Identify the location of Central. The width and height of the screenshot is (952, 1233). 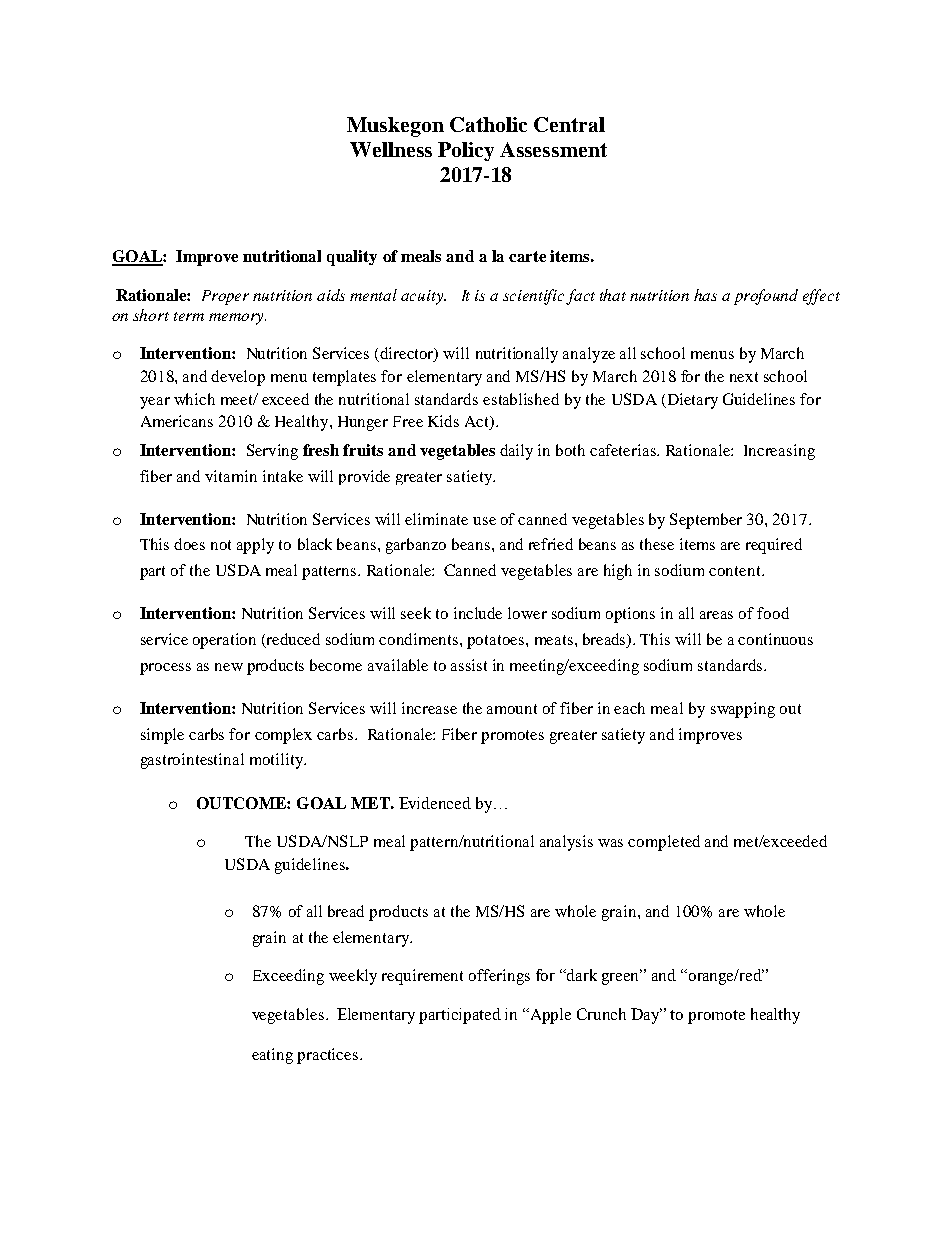
(569, 124).
